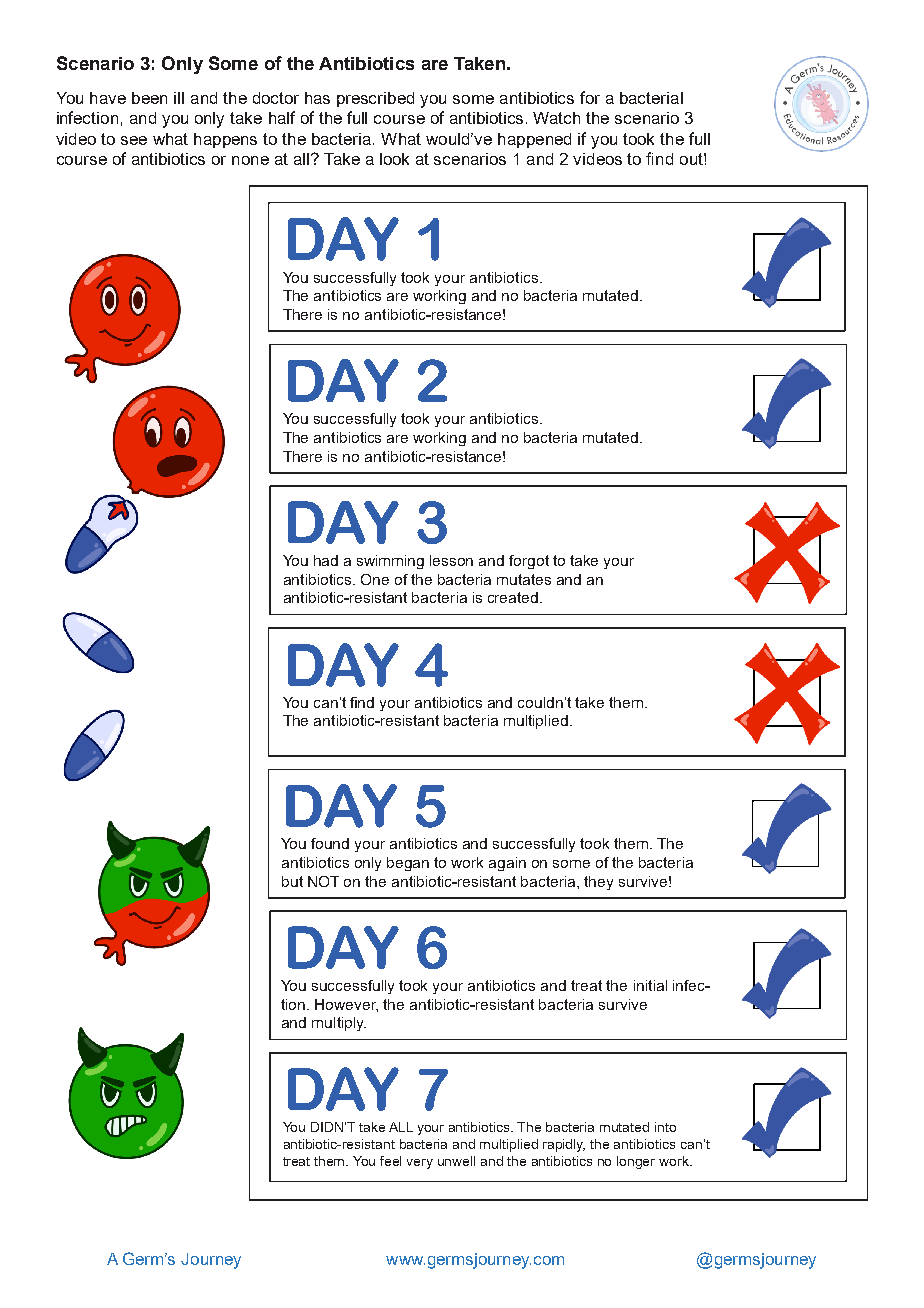 This image has height=1308, width=924. What do you see at coordinates (390, 1161) in the image?
I see `feel` at bounding box center [390, 1161].
